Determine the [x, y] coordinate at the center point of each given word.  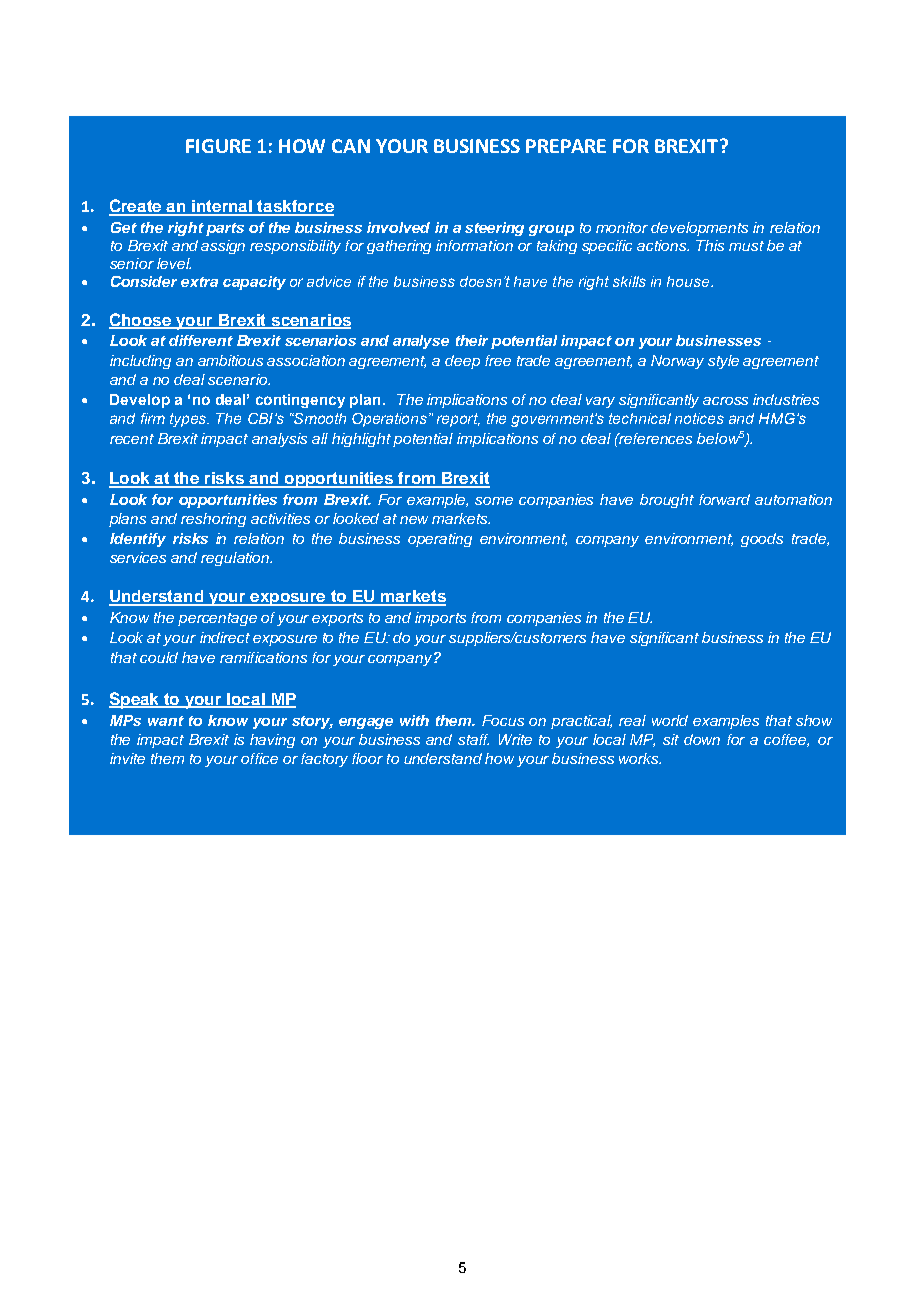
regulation [236, 559]
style [723, 362]
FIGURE [218, 146]
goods [762, 540]
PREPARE [566, 146]
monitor [622, 227]
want [166, 721]
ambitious [230, 360]
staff [473, 739]
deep [462, 362]
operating [440, 540]
